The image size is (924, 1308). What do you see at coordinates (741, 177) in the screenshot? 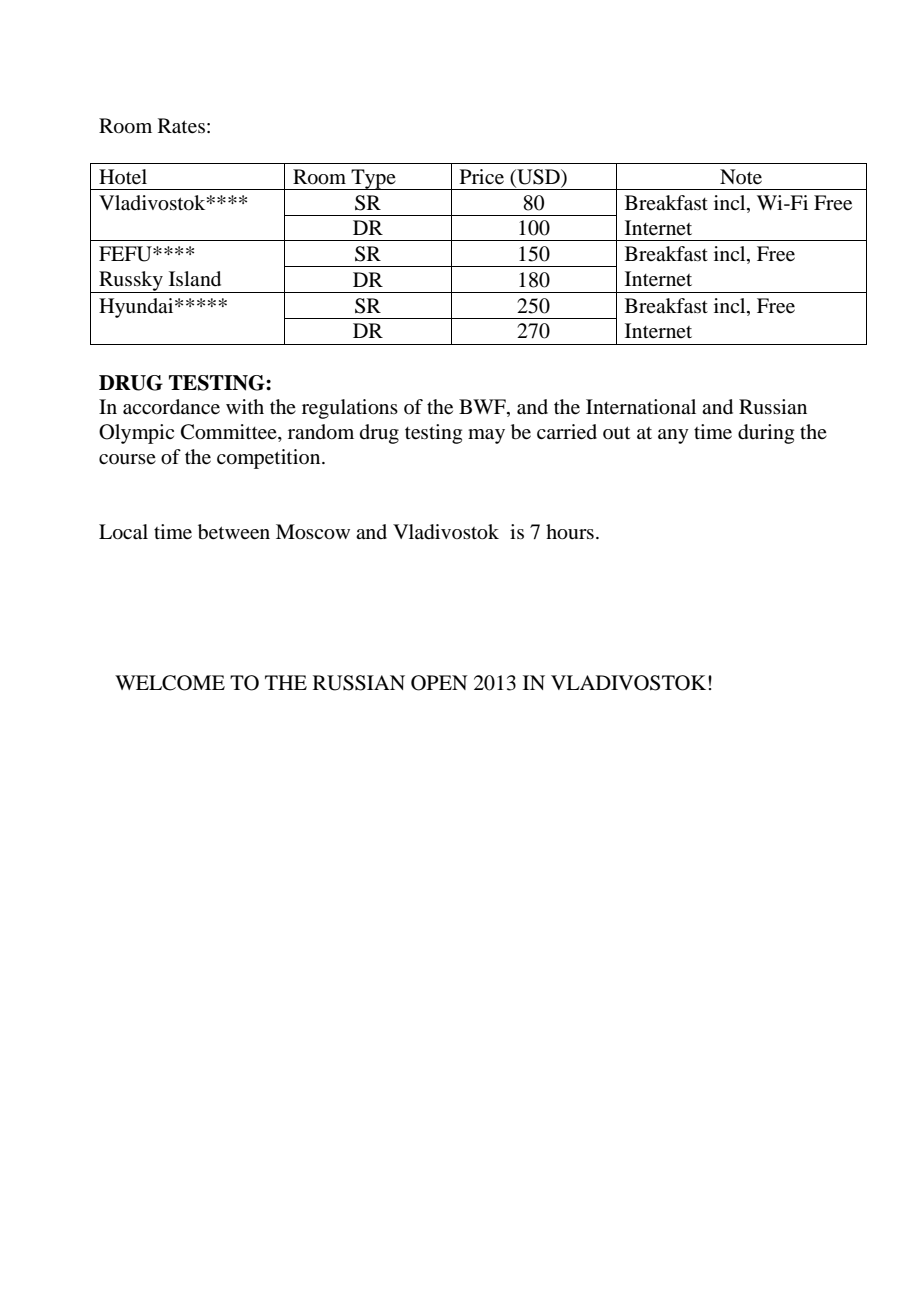
I see `Note` at bounding box center [741, 177].
